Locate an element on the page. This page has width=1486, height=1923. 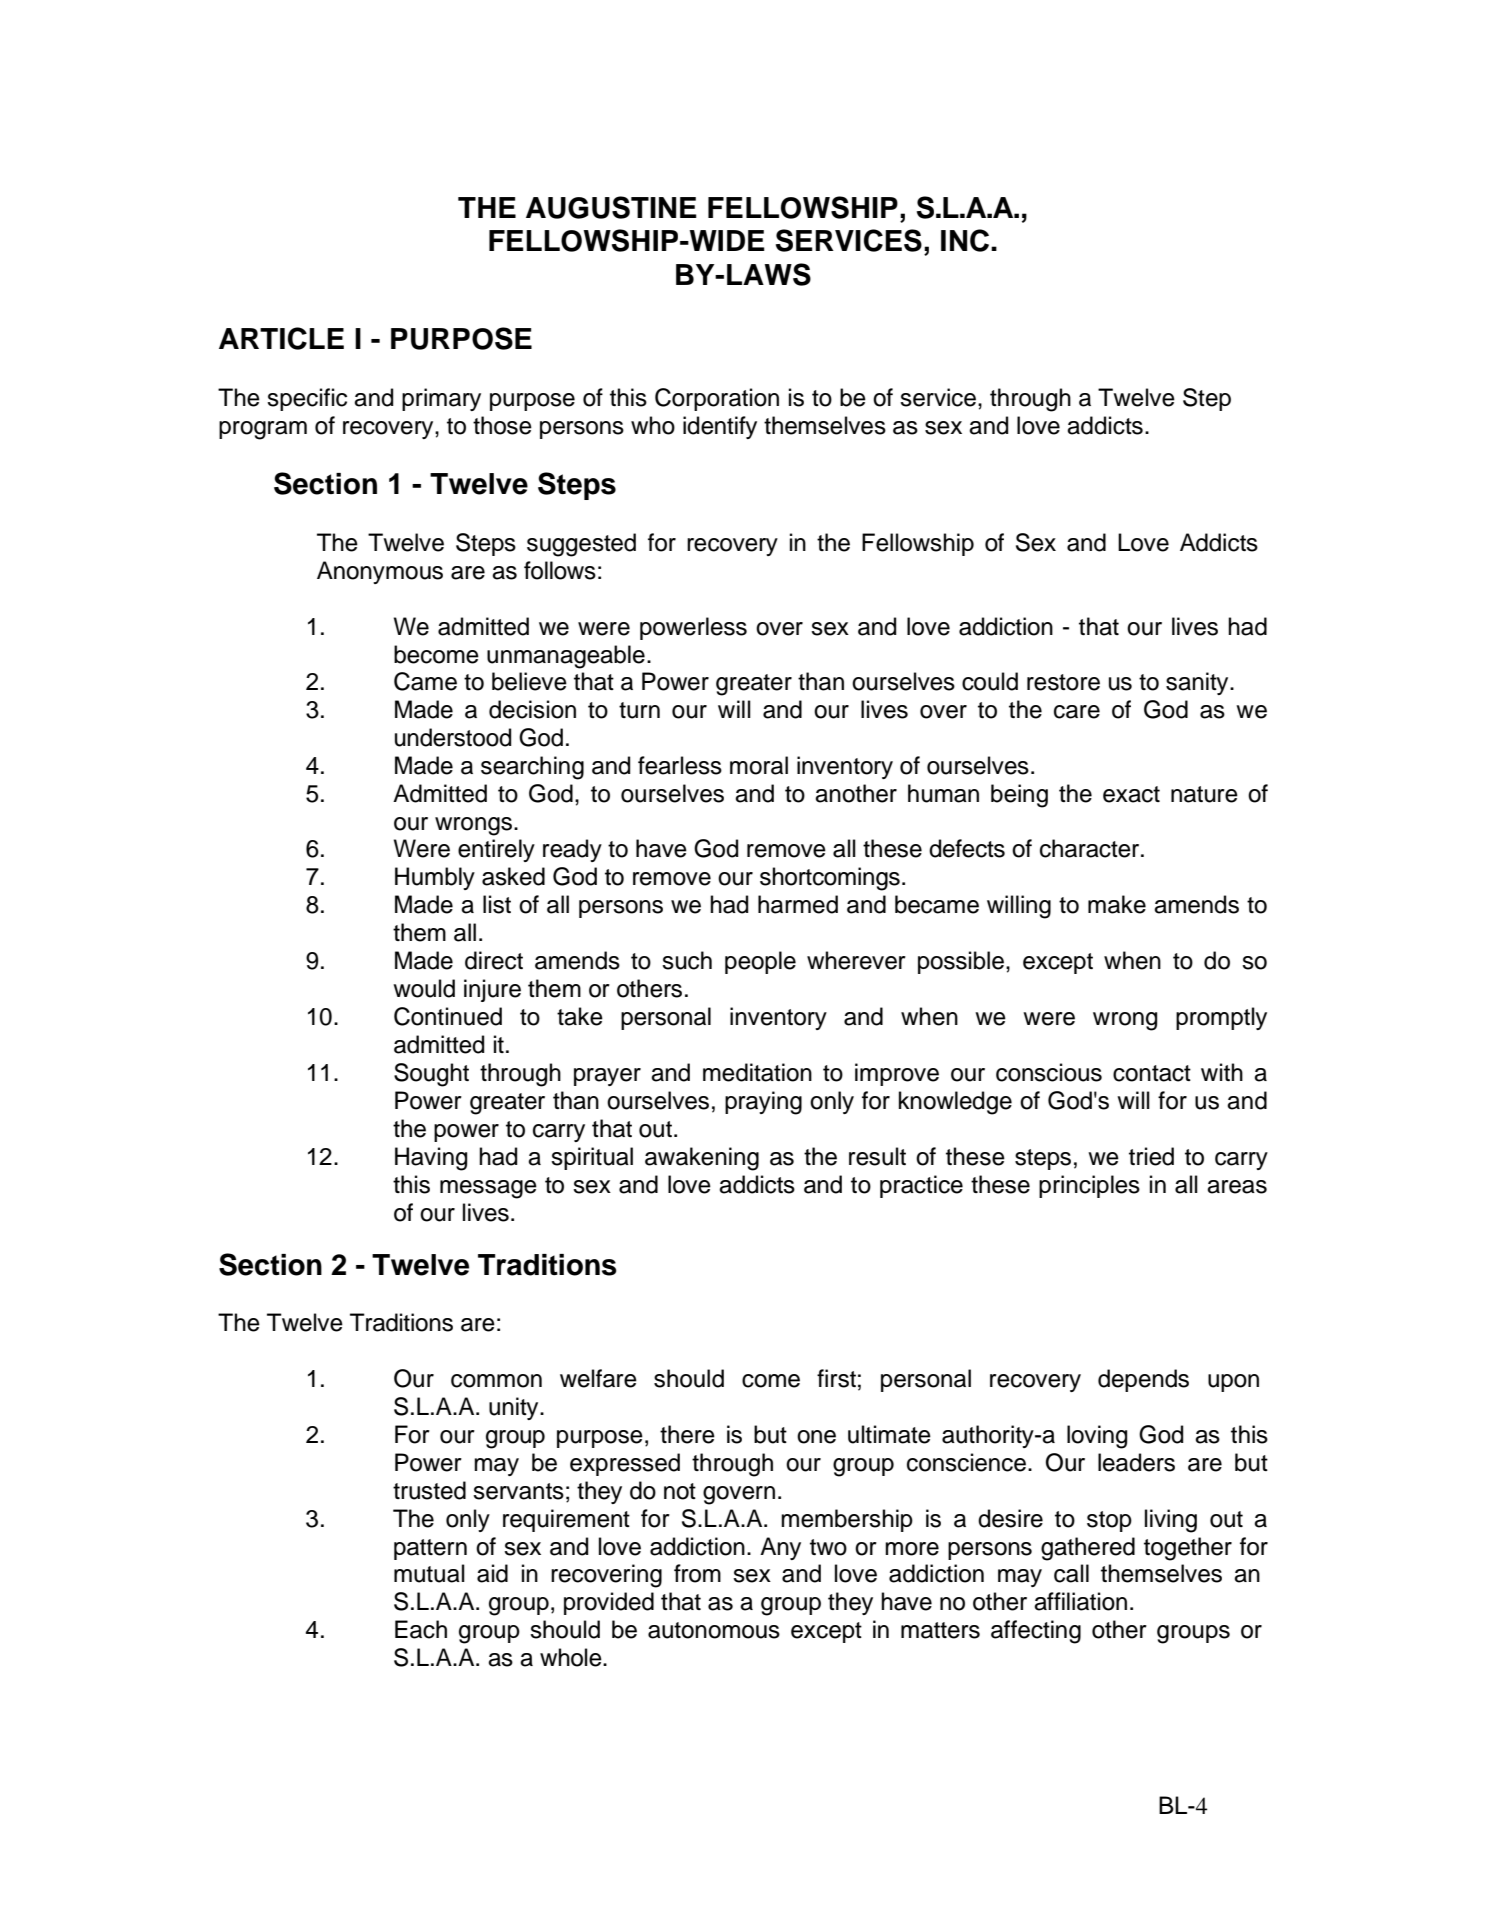
AUGUSTINE is located at coordinates (611, 207).
